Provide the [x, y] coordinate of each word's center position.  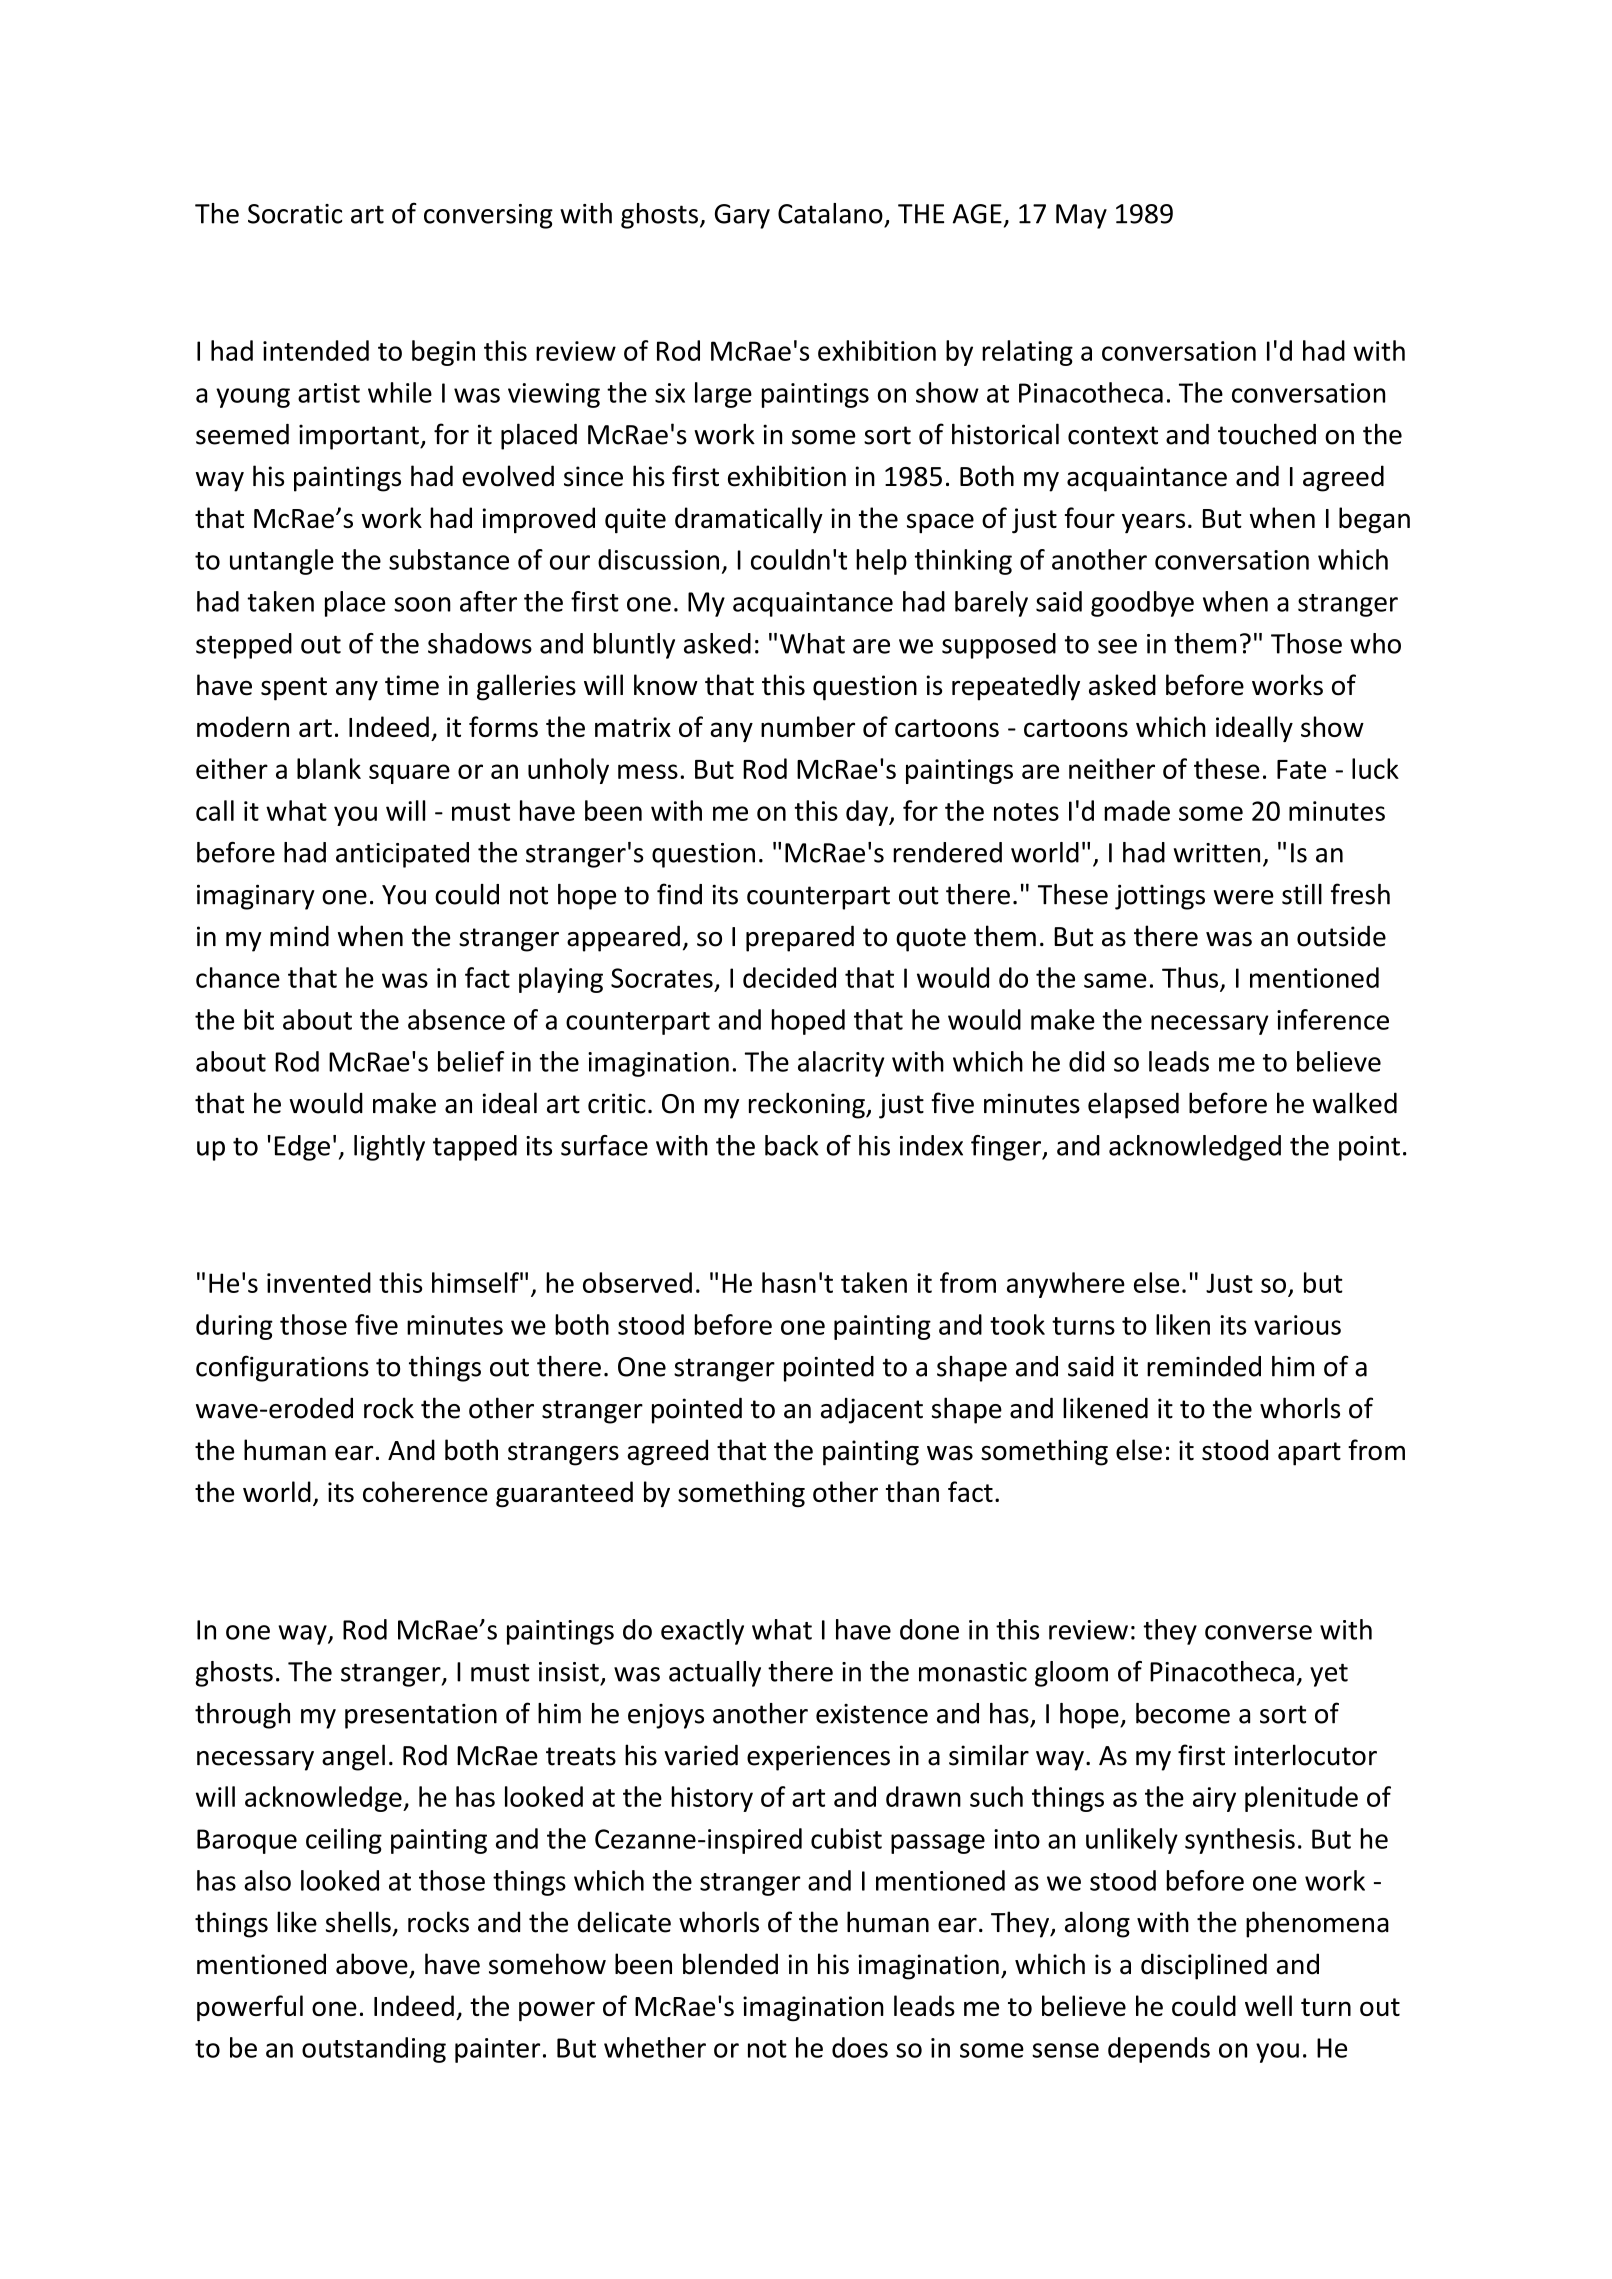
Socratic [295, 214]
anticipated [402, 855]
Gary [742, 216]
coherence [425, 1491]
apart [1309, 1454]
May [1081, 216]
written [1217, 853]
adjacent [872, 1411]
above [372, 1964]
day [868, 813]
